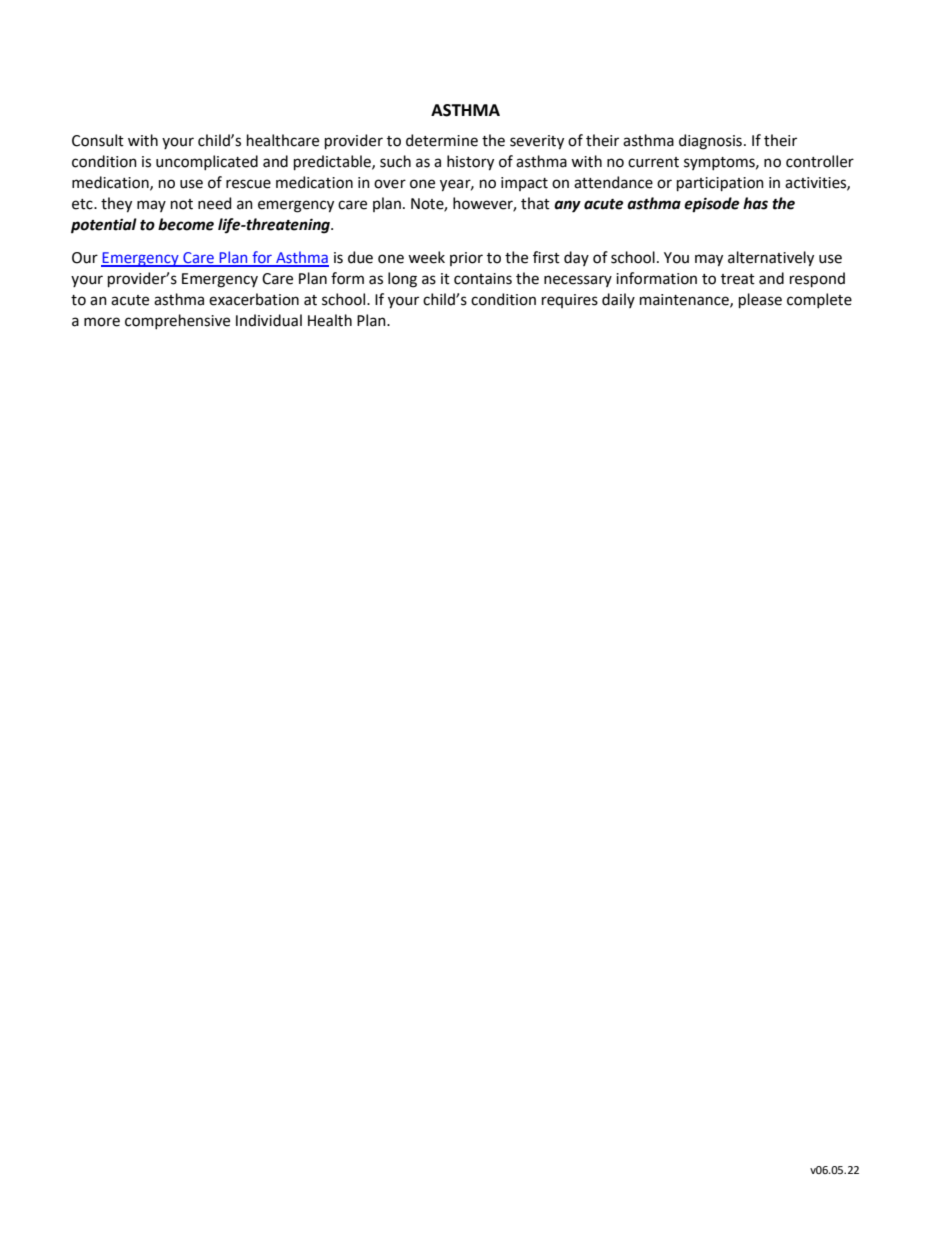  Describe the element at coordinates (466, 259) in the image. I see `prior` at that location.
